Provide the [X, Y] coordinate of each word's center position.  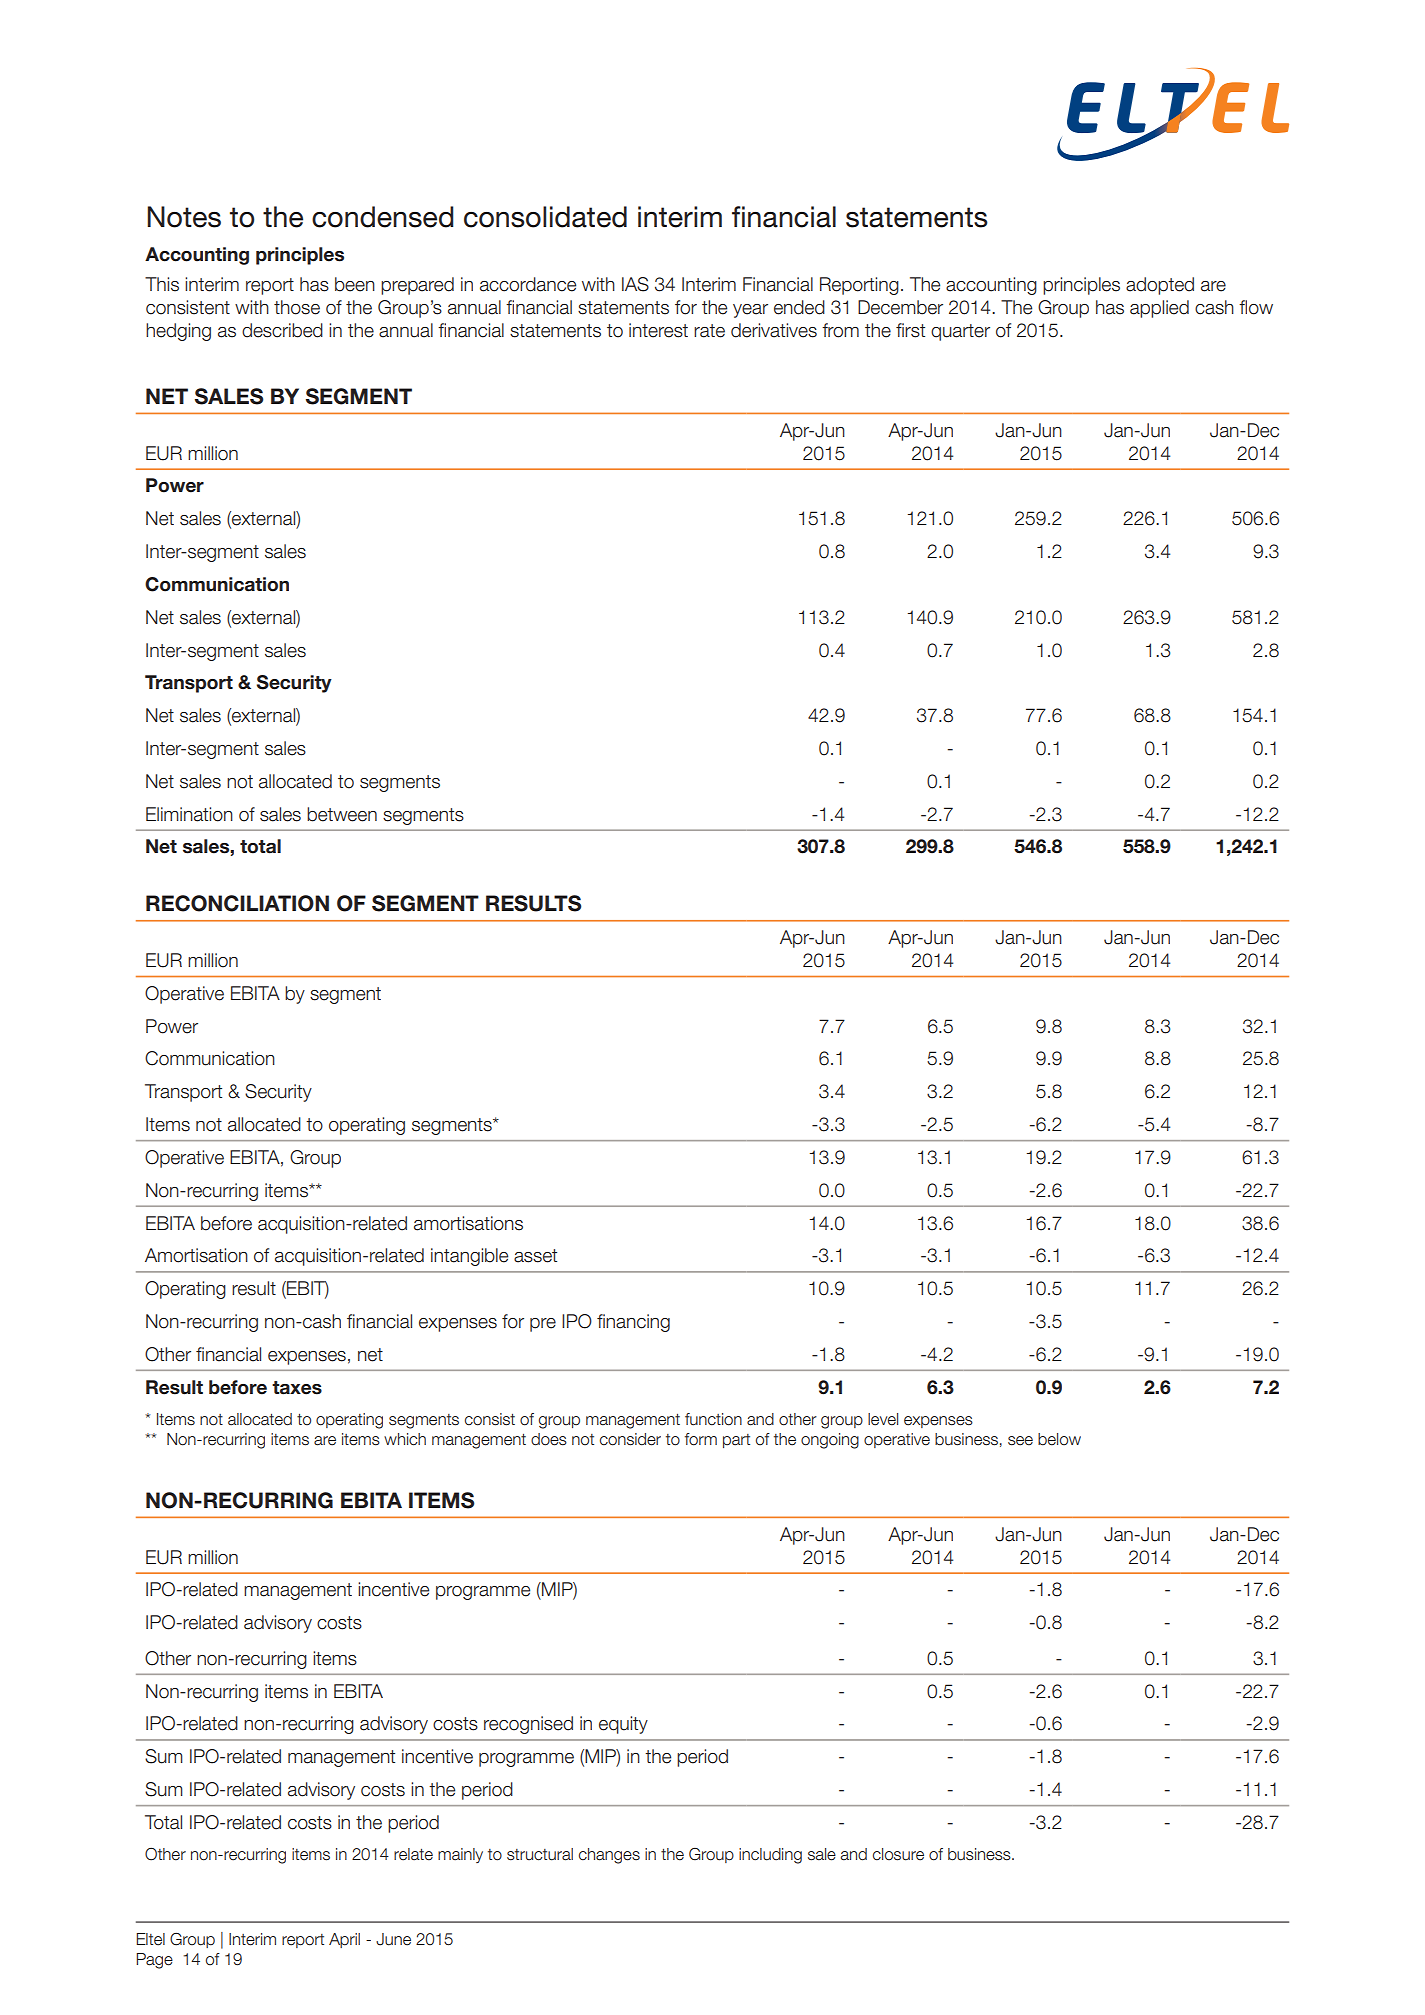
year [750, 311]
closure [898, 1854]
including [770, 1856]
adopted [1160, 286]
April [344, 1940]
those [297, 307]
